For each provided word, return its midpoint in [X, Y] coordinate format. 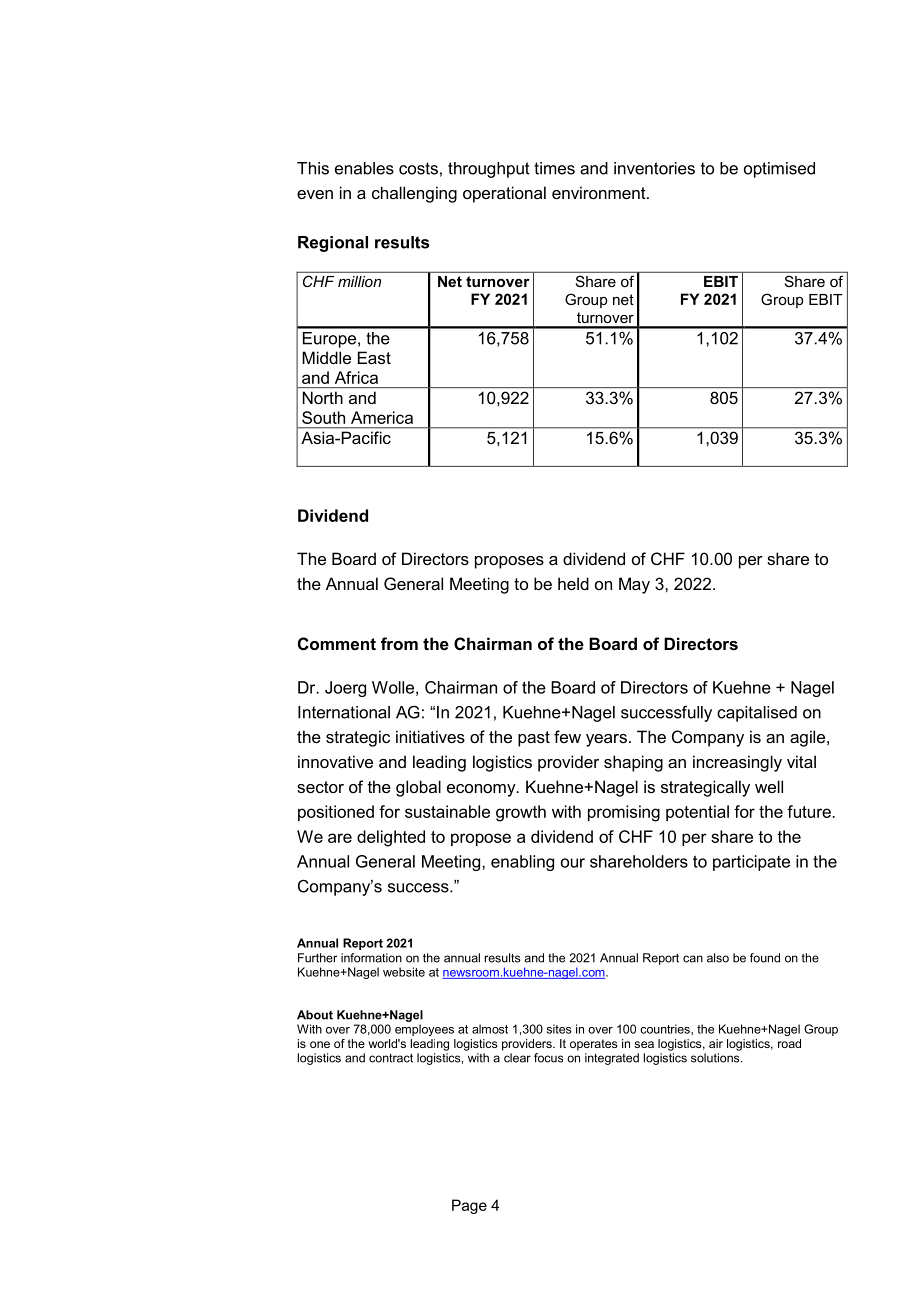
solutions [716, 1058]
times [554, 168]
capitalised [757, 714]
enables [364, 168]
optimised [779, 170]
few [567, 736]
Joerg [345, 689]
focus [548, 1058]
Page [469, 1206]
